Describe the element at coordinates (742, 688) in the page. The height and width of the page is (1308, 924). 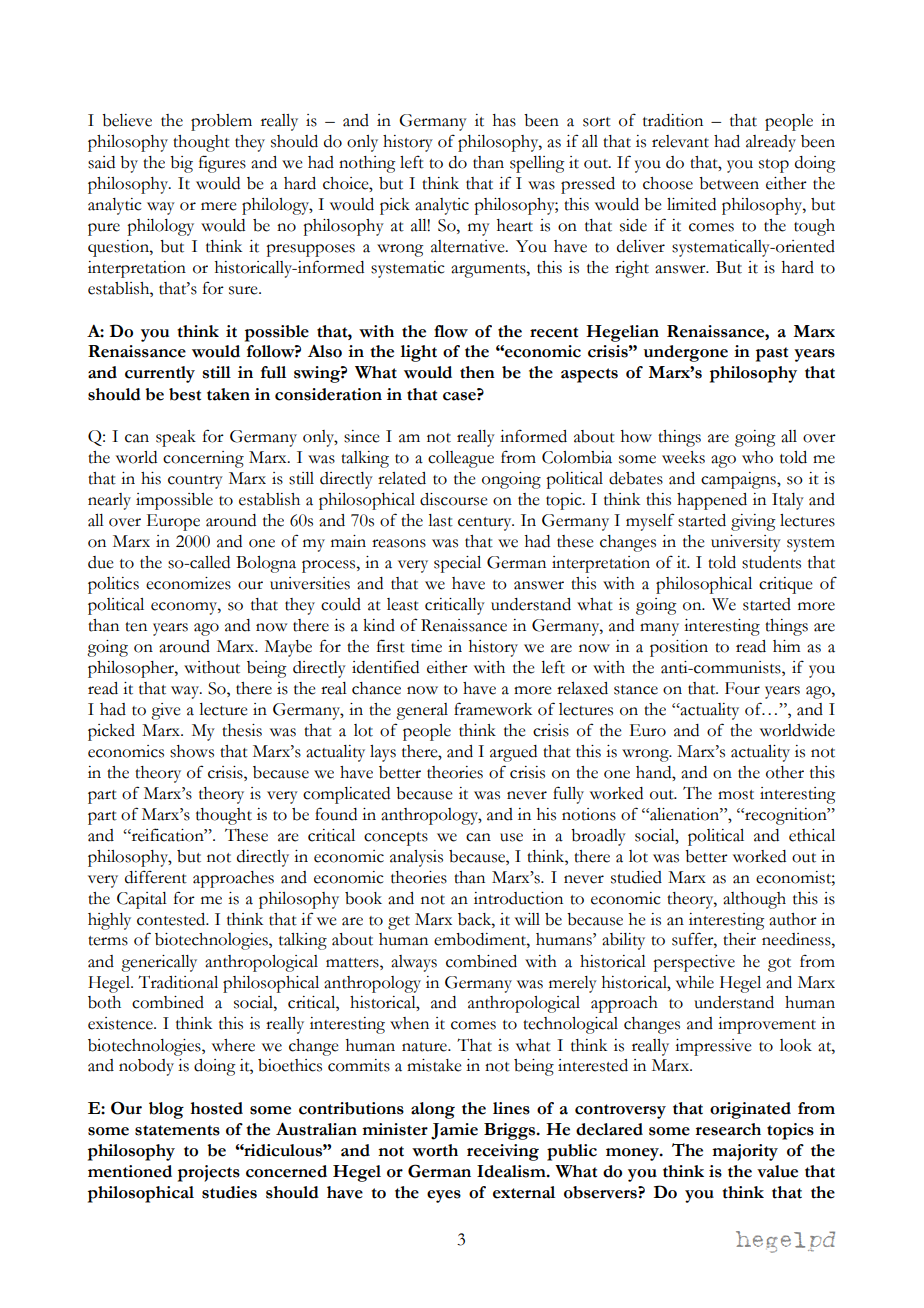
I see `Four` at that location.
